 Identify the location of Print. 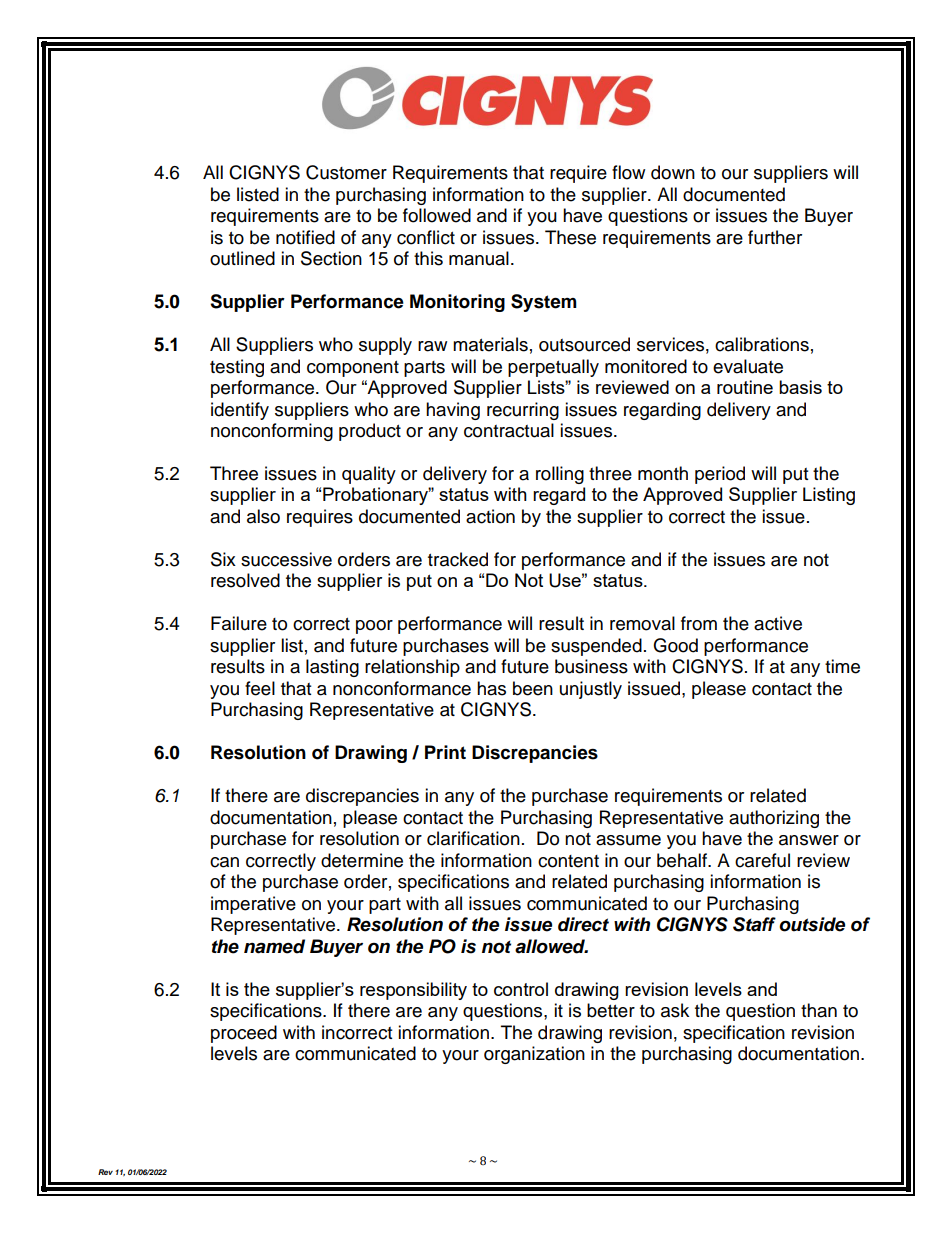
(445, 752).
